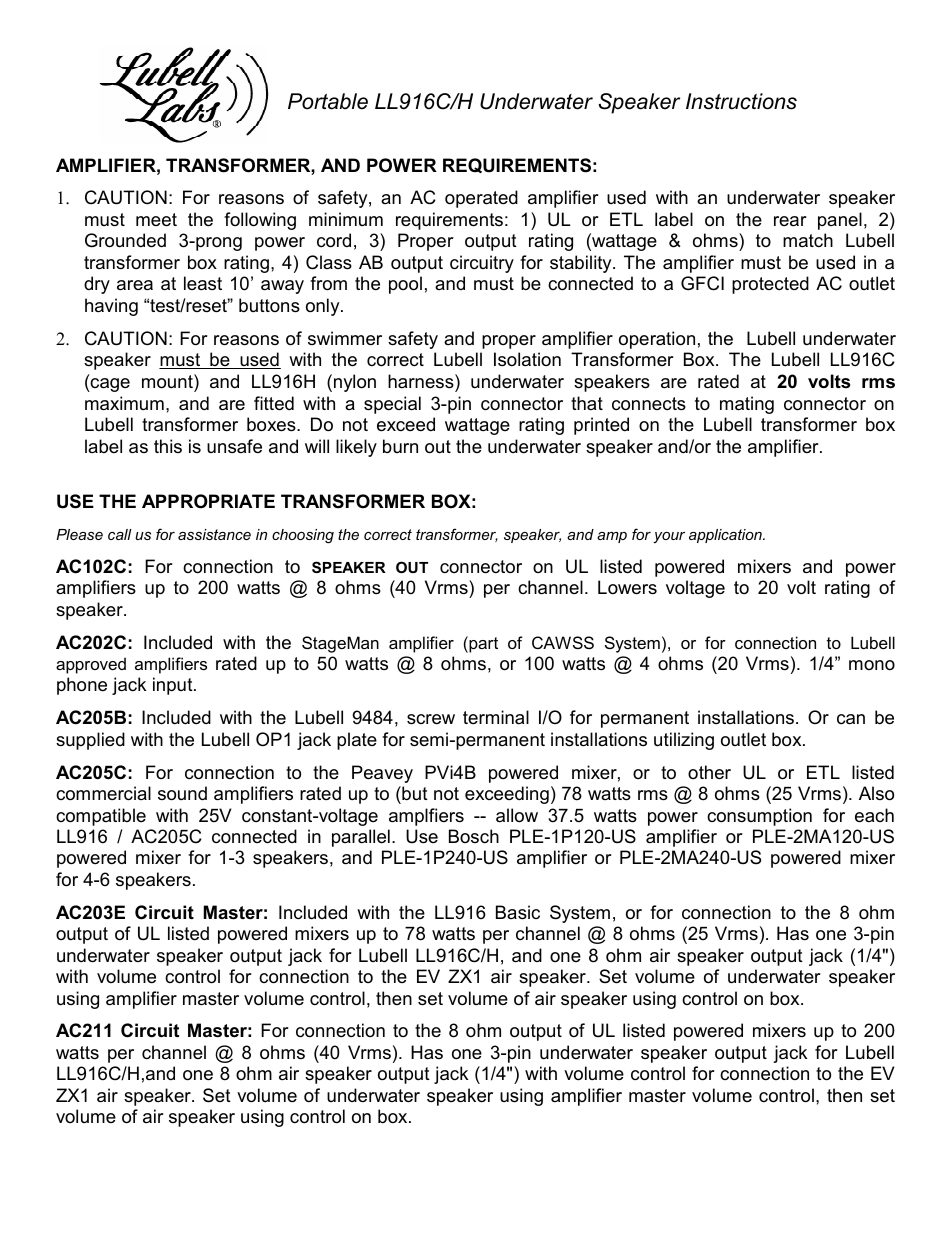 This screenshot has height=1233, width=952. Describe the element at coordinates (346, 219) in the screenshot. I see `minimum` at that location.
